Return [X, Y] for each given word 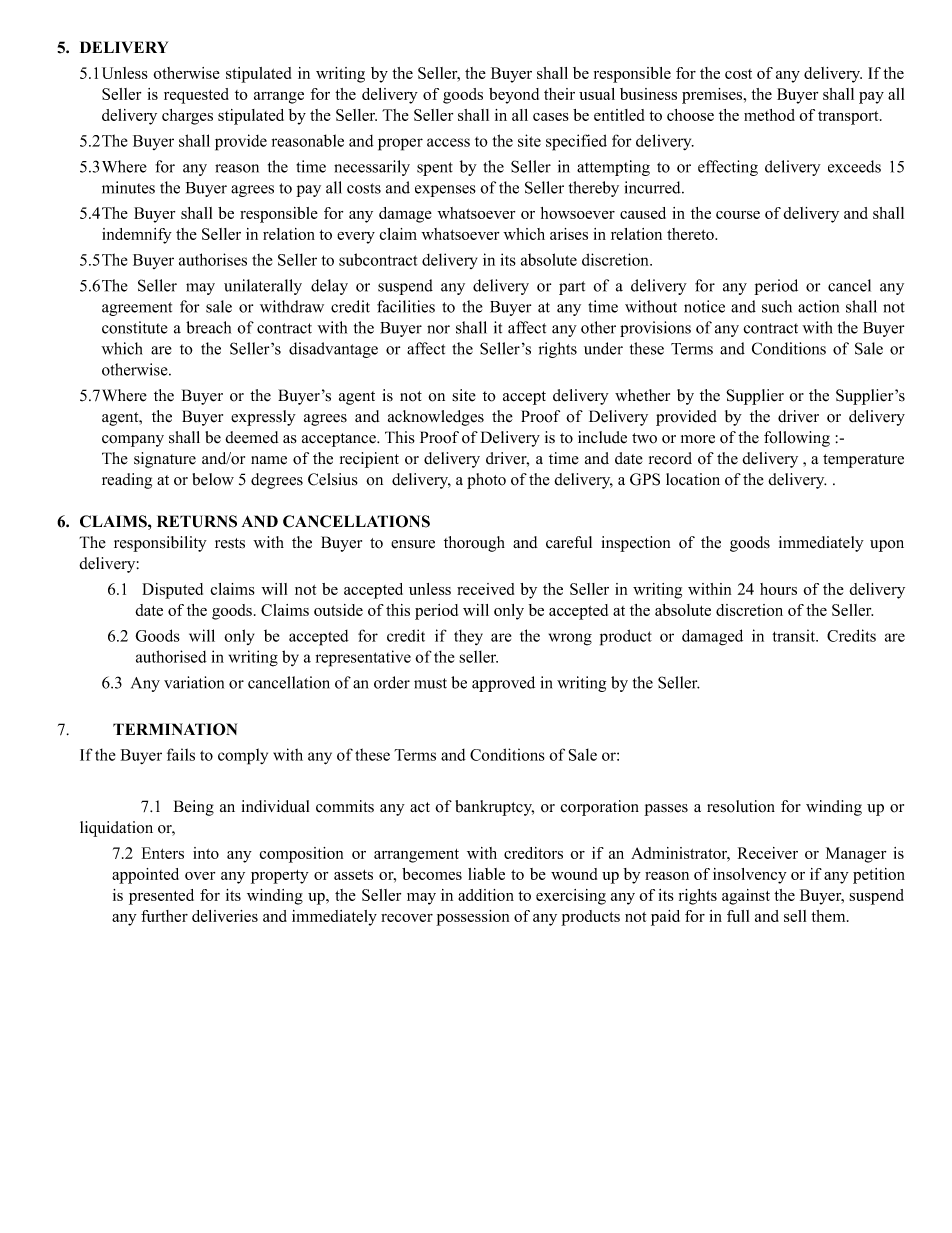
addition [486, 895]
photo [486, 481]
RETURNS [197, 521]
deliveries [225, 916]
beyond [514, 96]
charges [187, 117]
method [769, 115]
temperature [863, 461]
